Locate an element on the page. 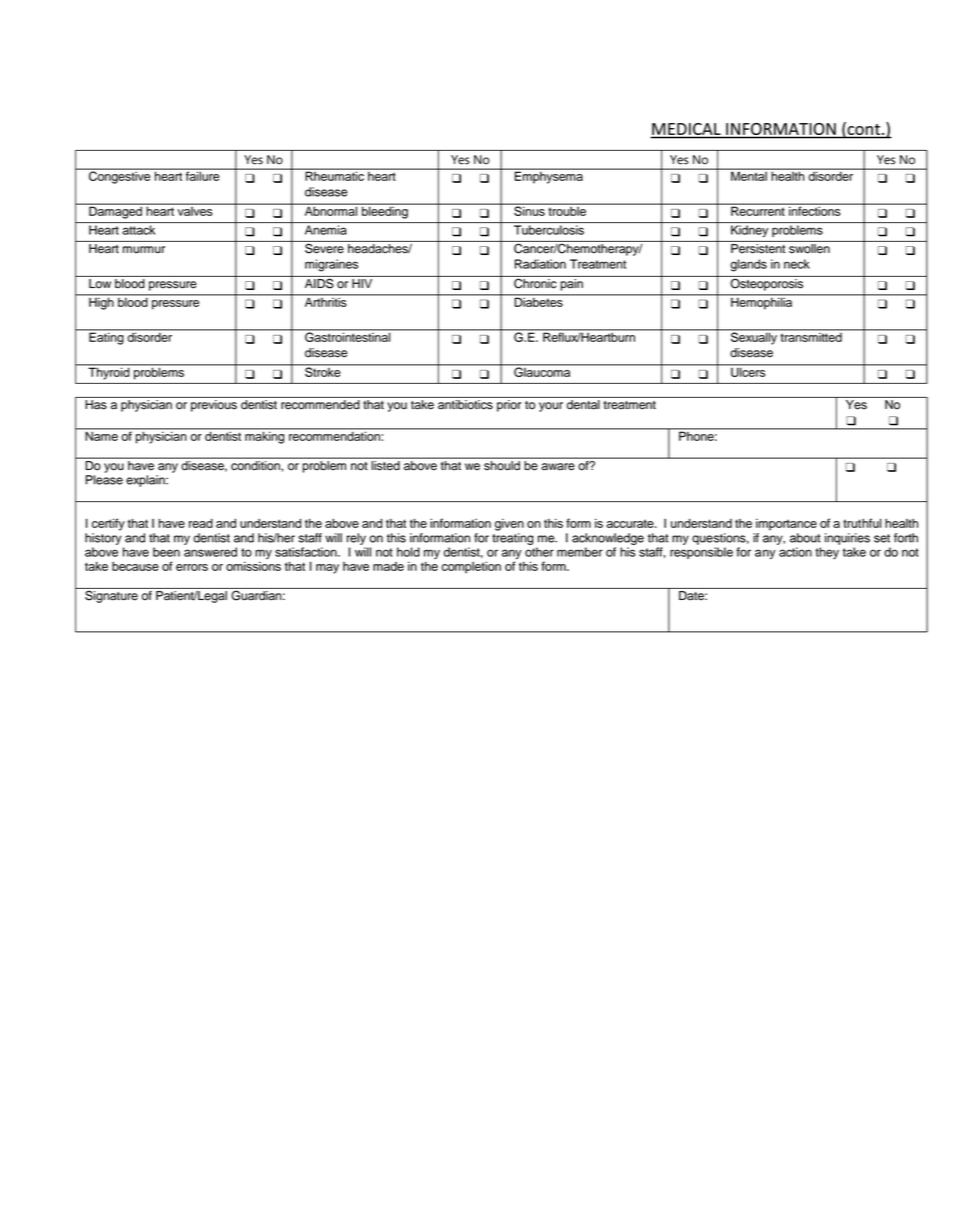  truthful is located at coordinates (862, 523).
